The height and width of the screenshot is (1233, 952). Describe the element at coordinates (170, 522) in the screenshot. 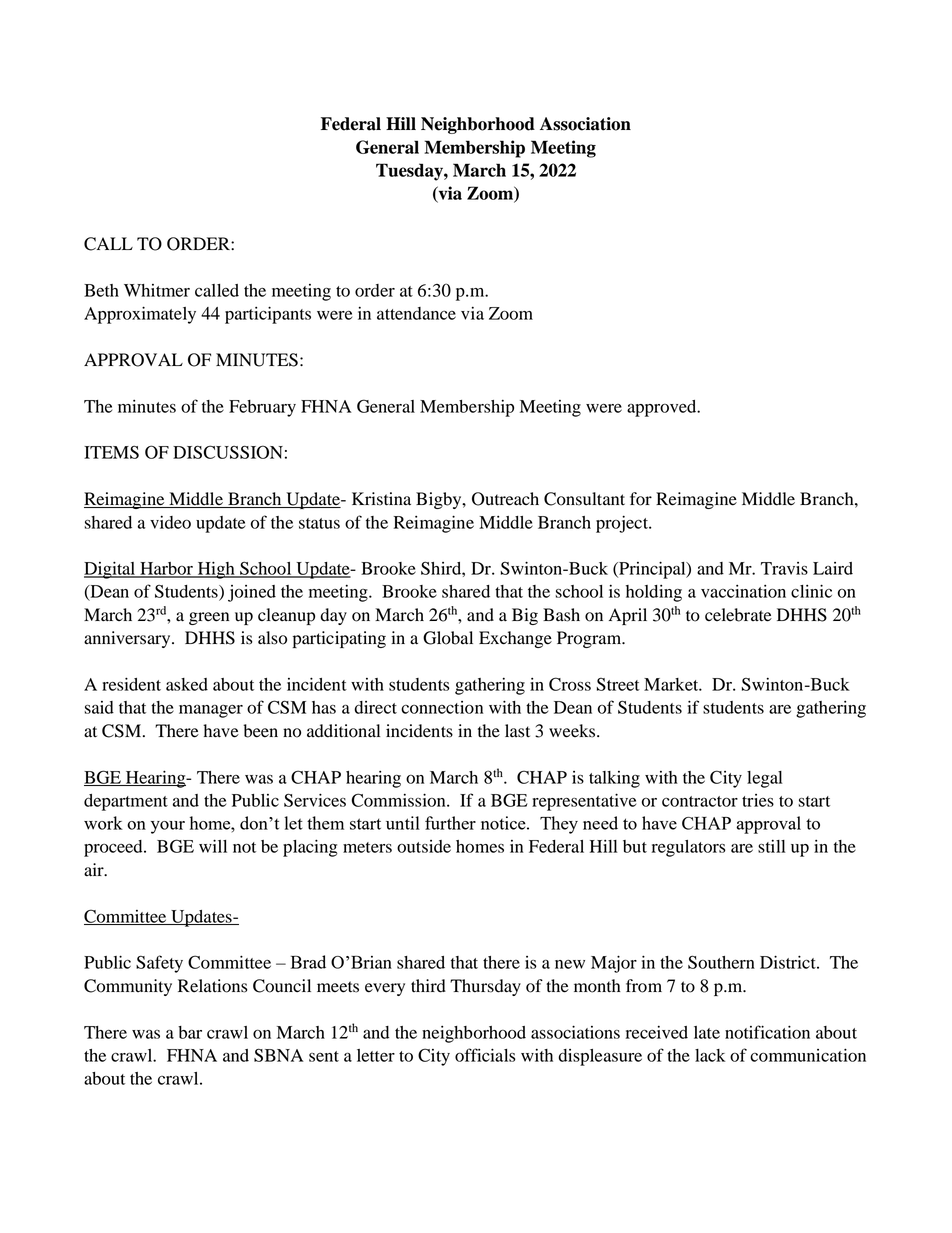

I see `video` at that location.
